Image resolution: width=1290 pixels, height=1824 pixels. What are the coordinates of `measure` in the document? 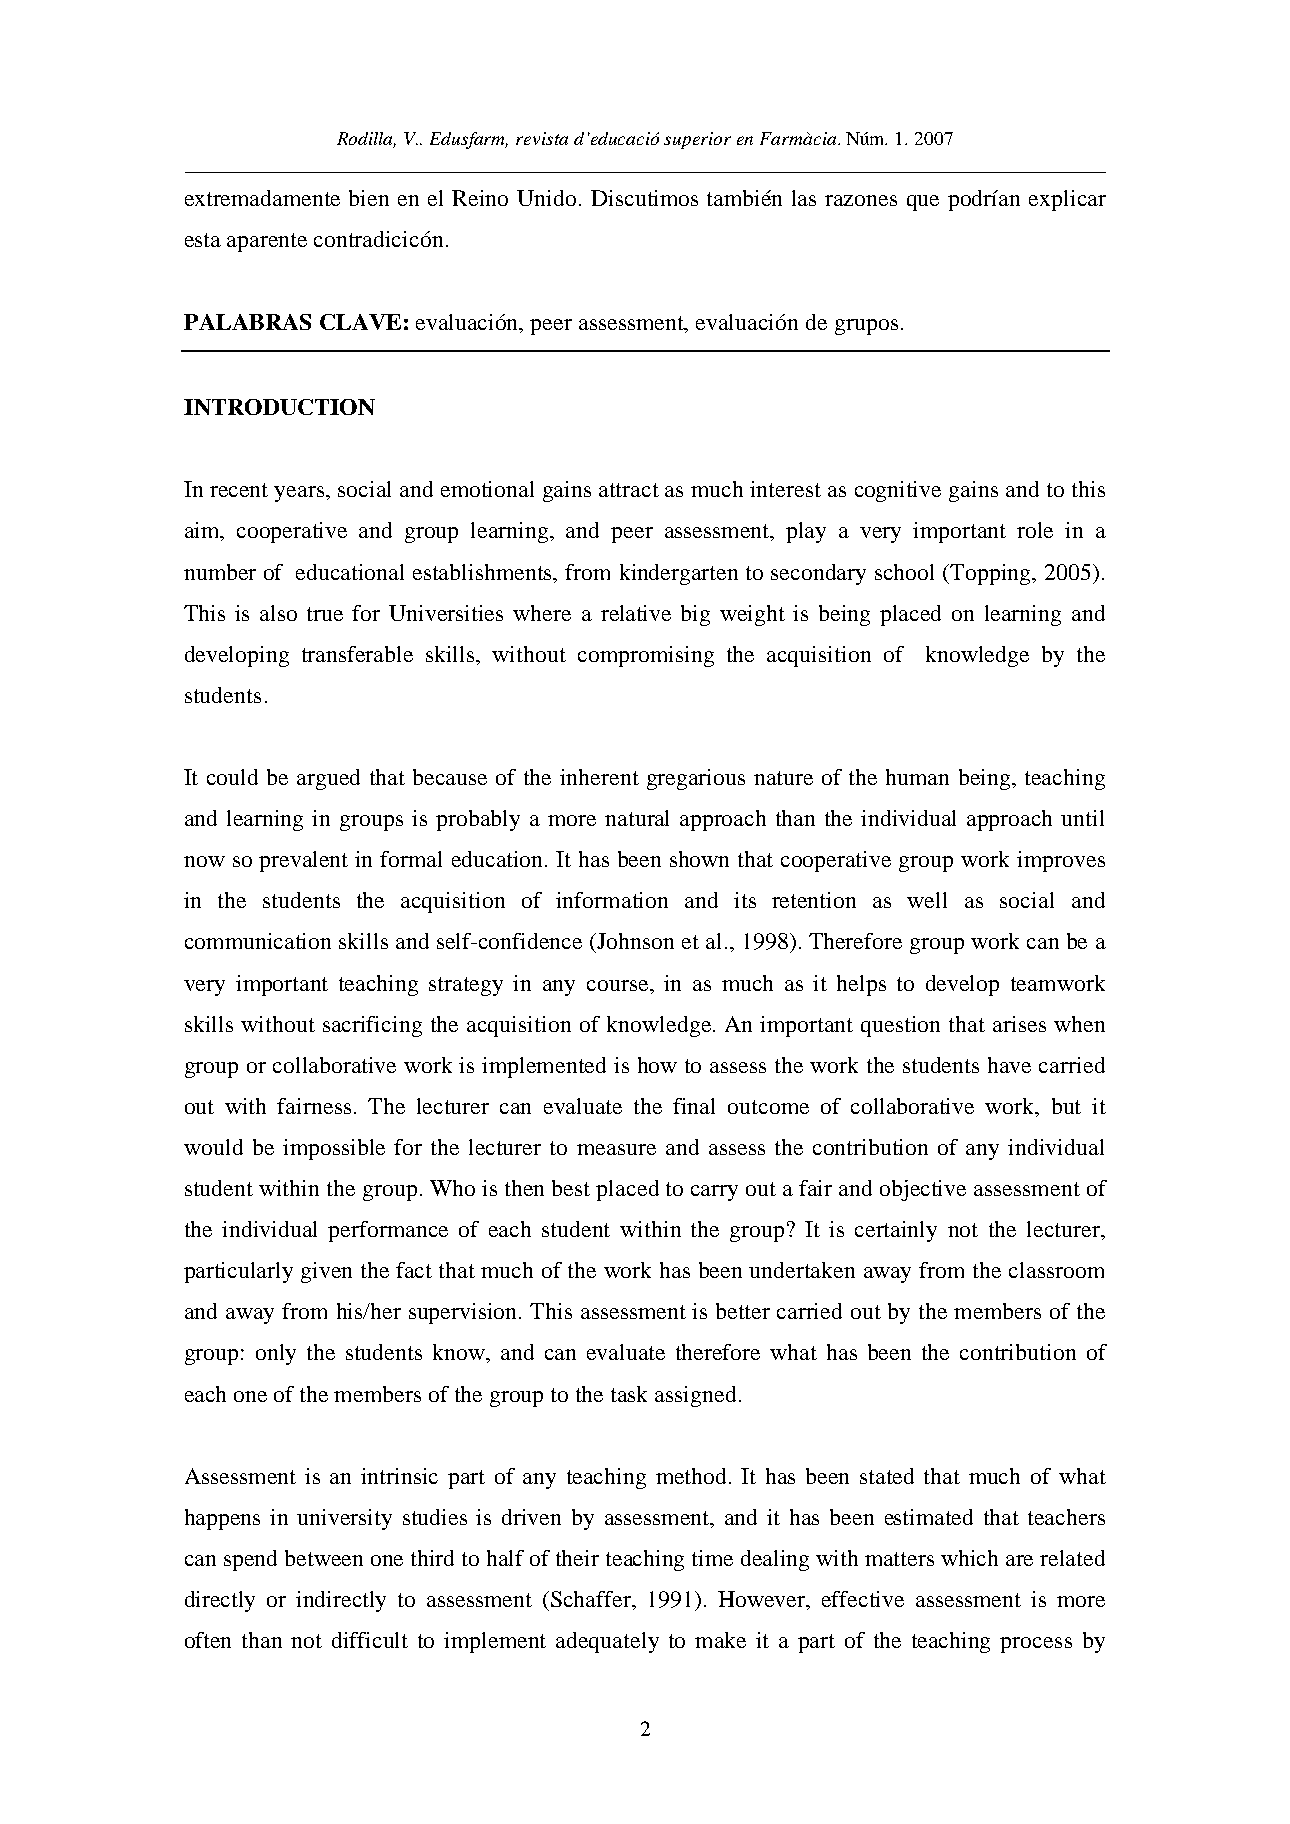 It's located at (616, 1149).
